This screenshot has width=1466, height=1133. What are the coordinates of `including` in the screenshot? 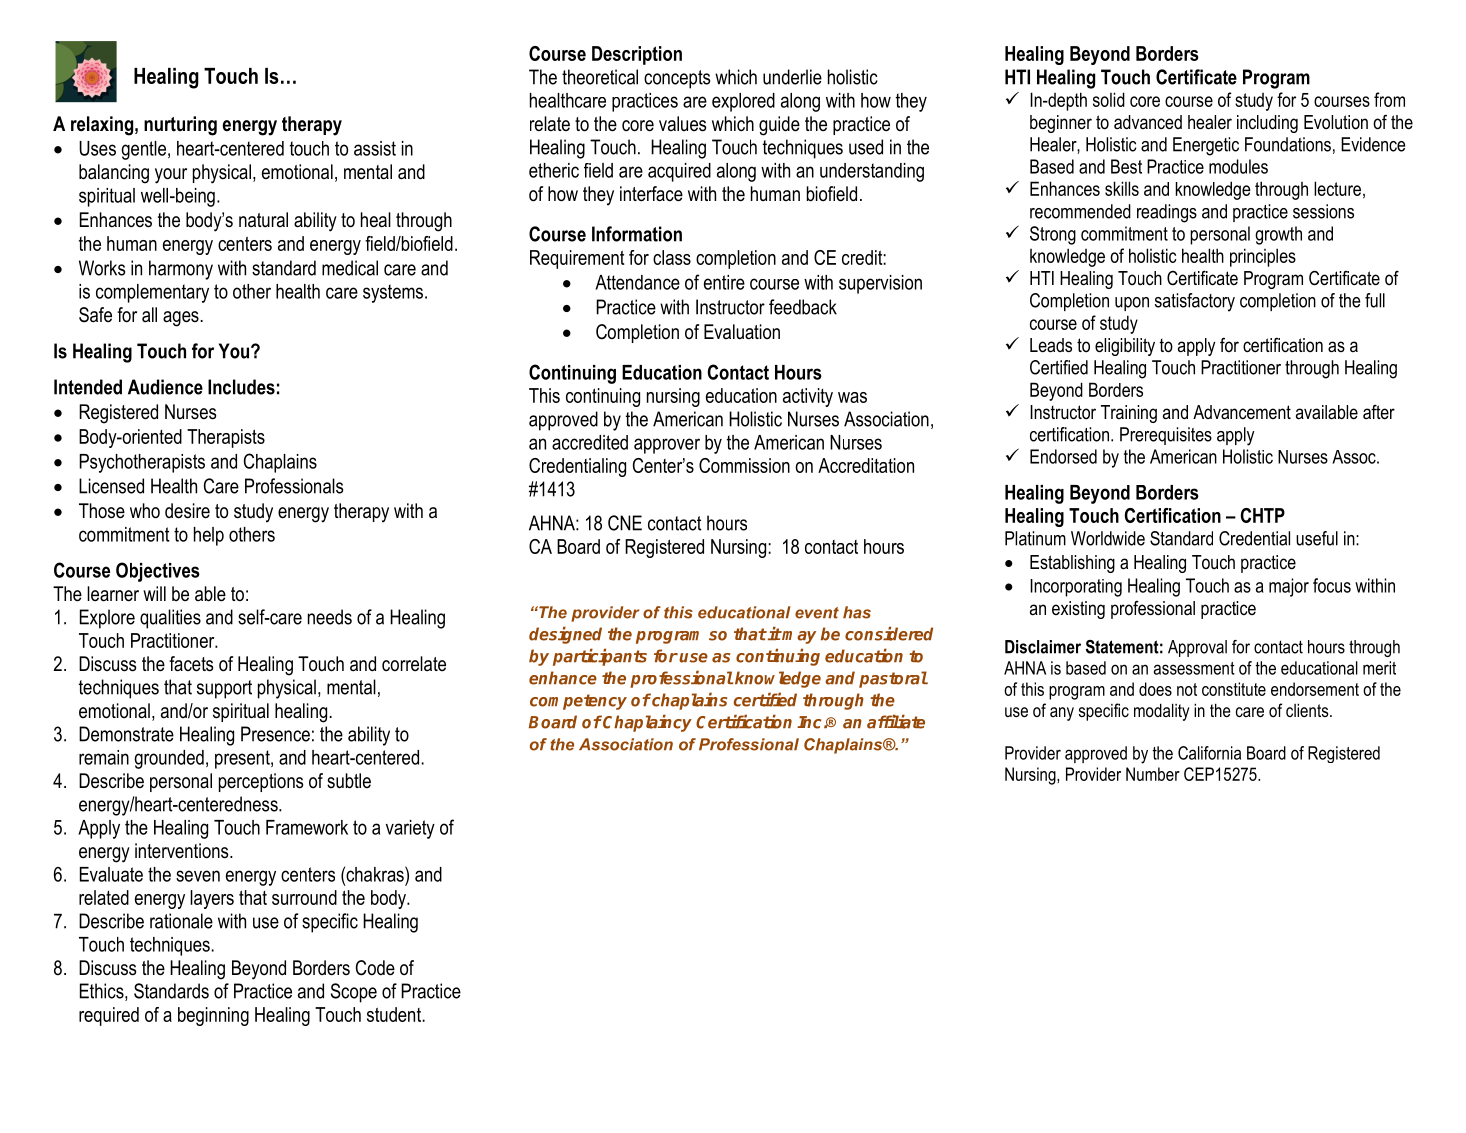 It's located at (1267, 124).
